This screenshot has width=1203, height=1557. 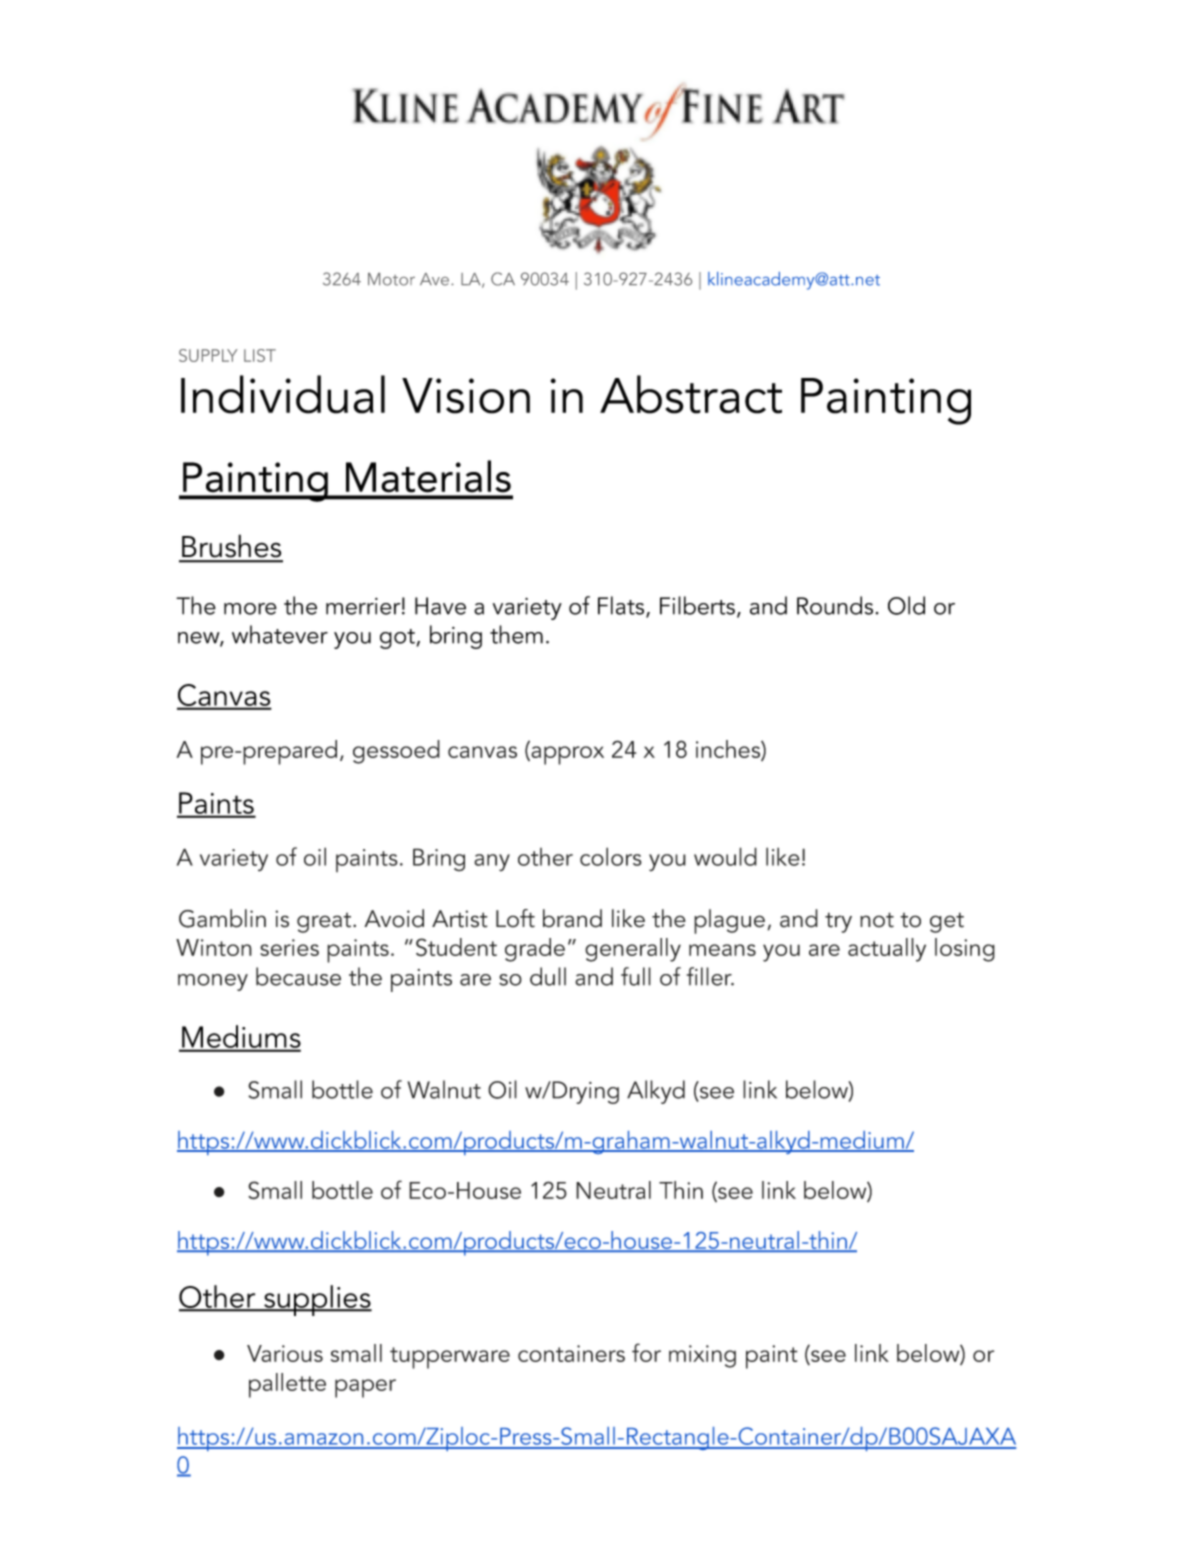 I want to click on LIST, so click(x=260, y=355).
